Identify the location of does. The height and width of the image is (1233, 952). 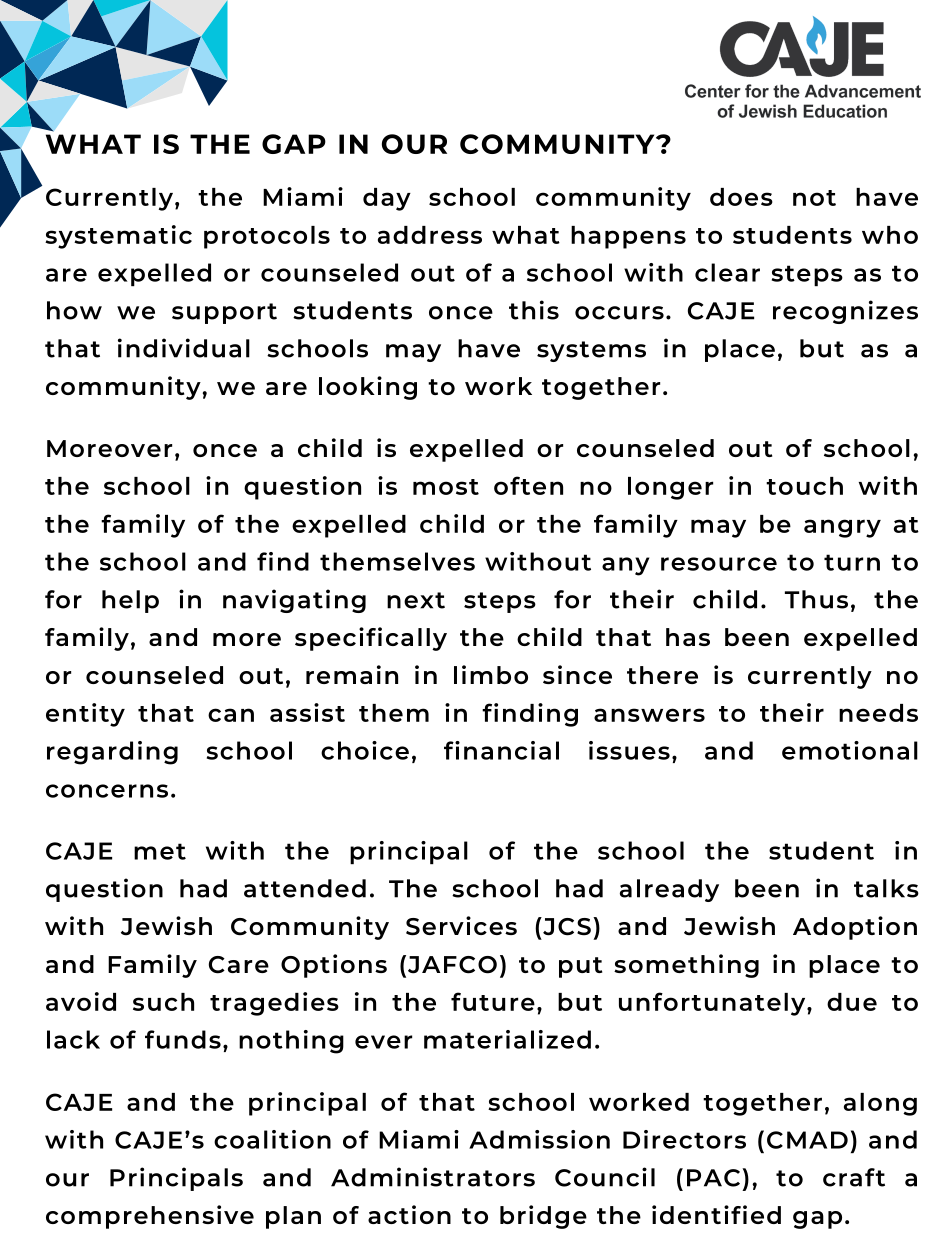
(741, 197).
